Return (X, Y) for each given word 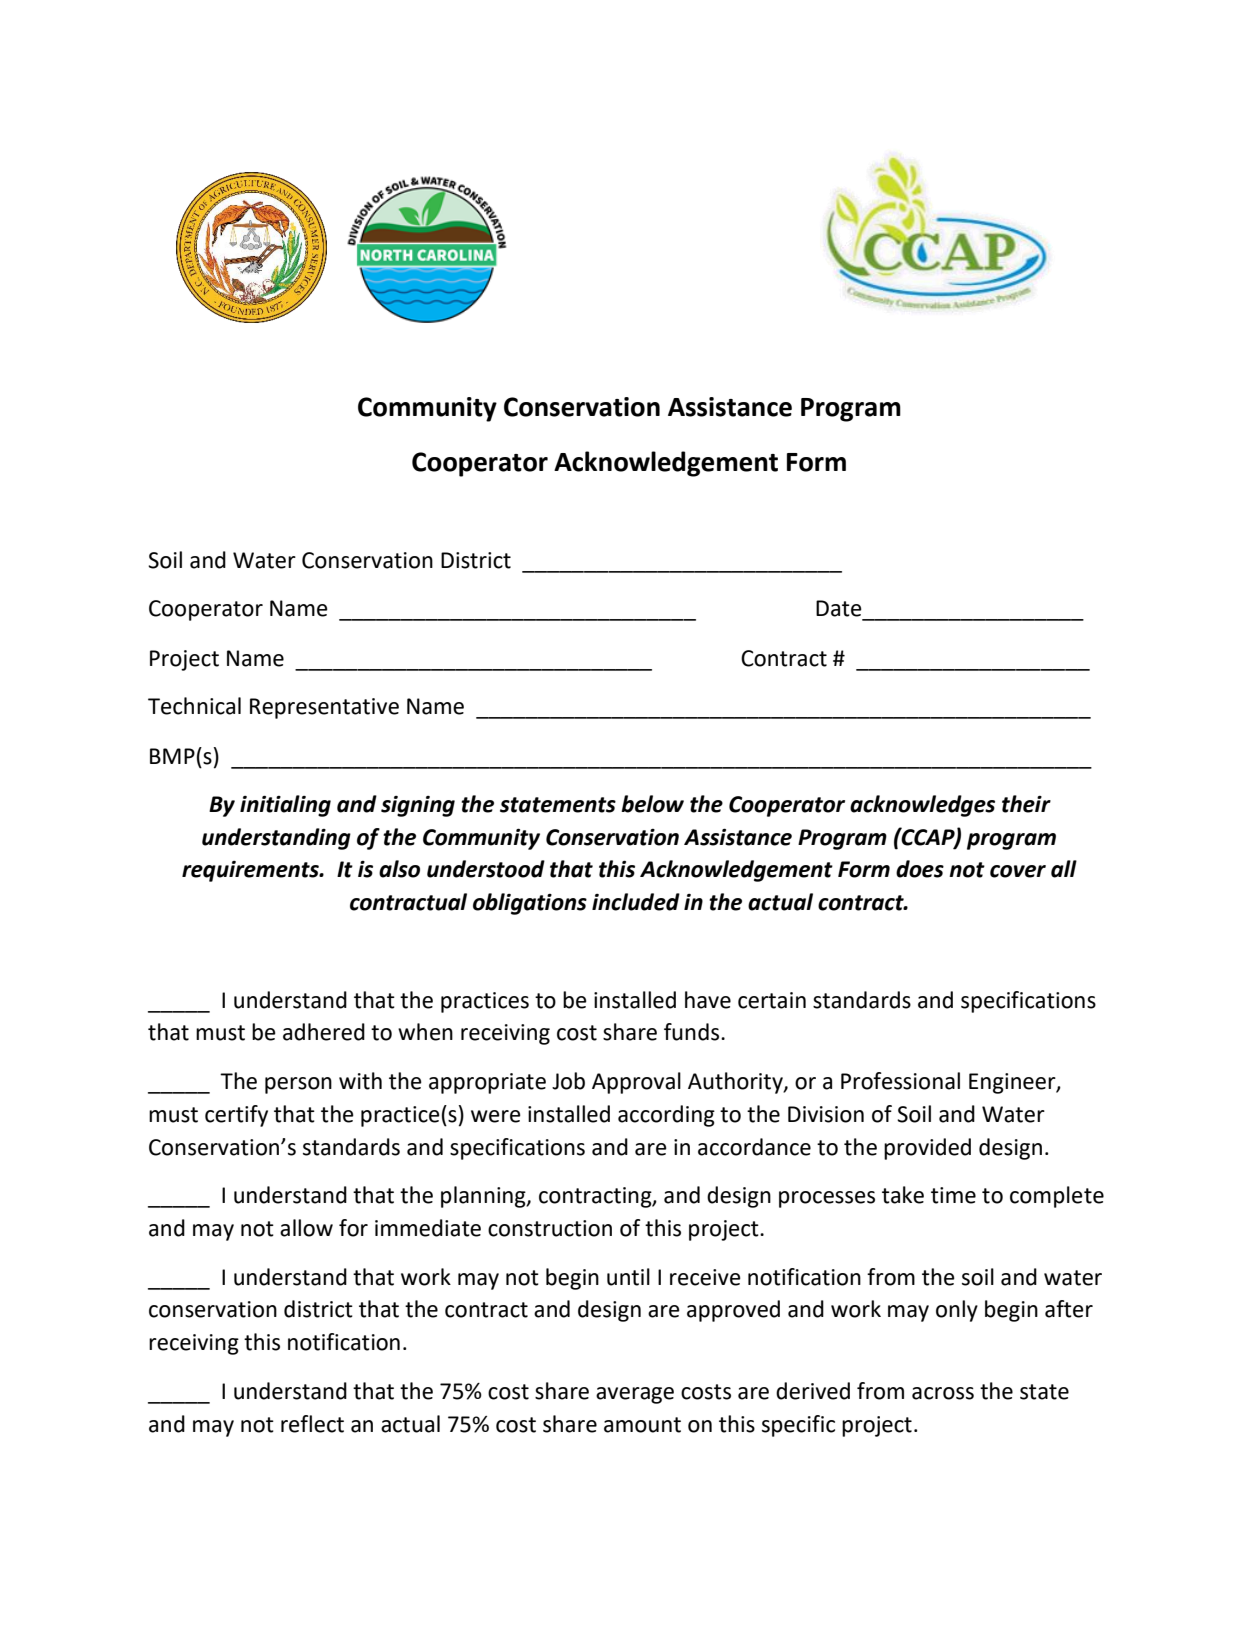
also (399, 869)
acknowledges (922, 806)
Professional (900, 1081)
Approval (636, 1083)
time (953, 1195)
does (920, 869)
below (652, 804)
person (298, 1085)
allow (306, 1228)
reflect (312, 1424)
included (636, 902)
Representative (324, 708)
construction (550, 1228)
